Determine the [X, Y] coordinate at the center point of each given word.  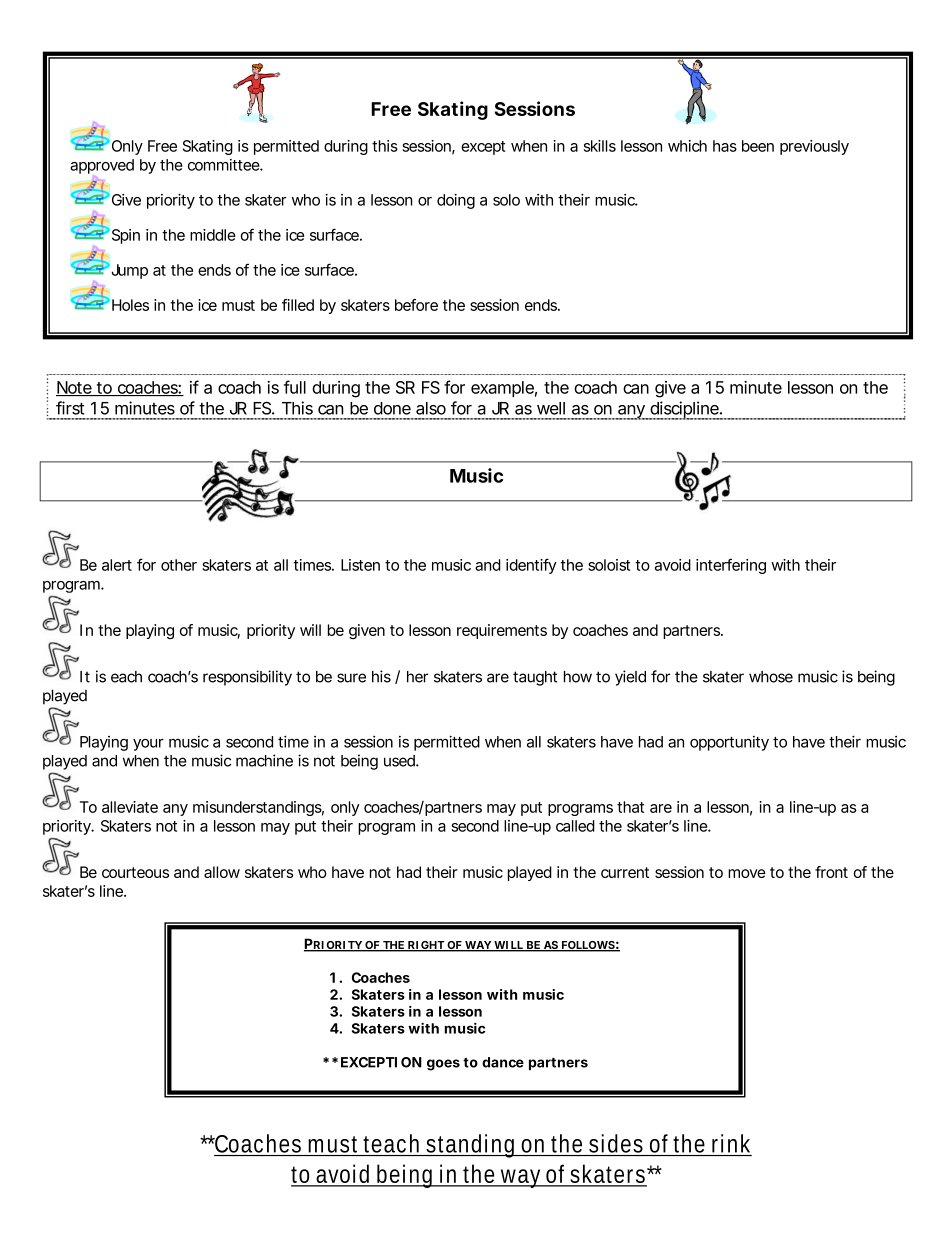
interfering [731, 566]
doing [456, 201]
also [431, 408]
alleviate [130, 807]
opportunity [729, 743]
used [400, 761]
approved [102, 166]
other [179, 565]
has [725, 146]
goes [443, 1065]
